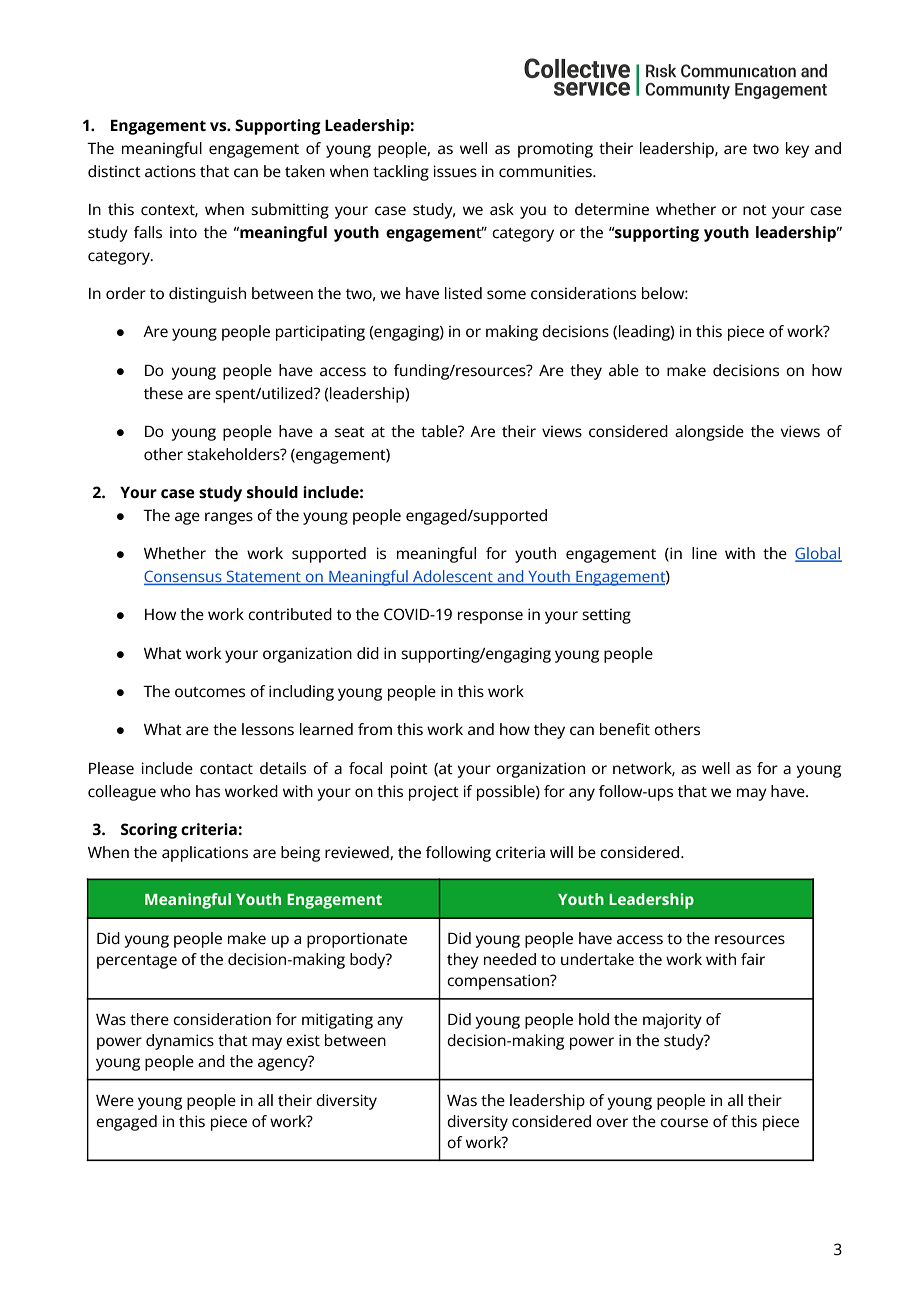 The height and width of the image is (1307, 924). Describe the element at coordinates (180, 1042) in the image. I see `dynamics` at that location.
